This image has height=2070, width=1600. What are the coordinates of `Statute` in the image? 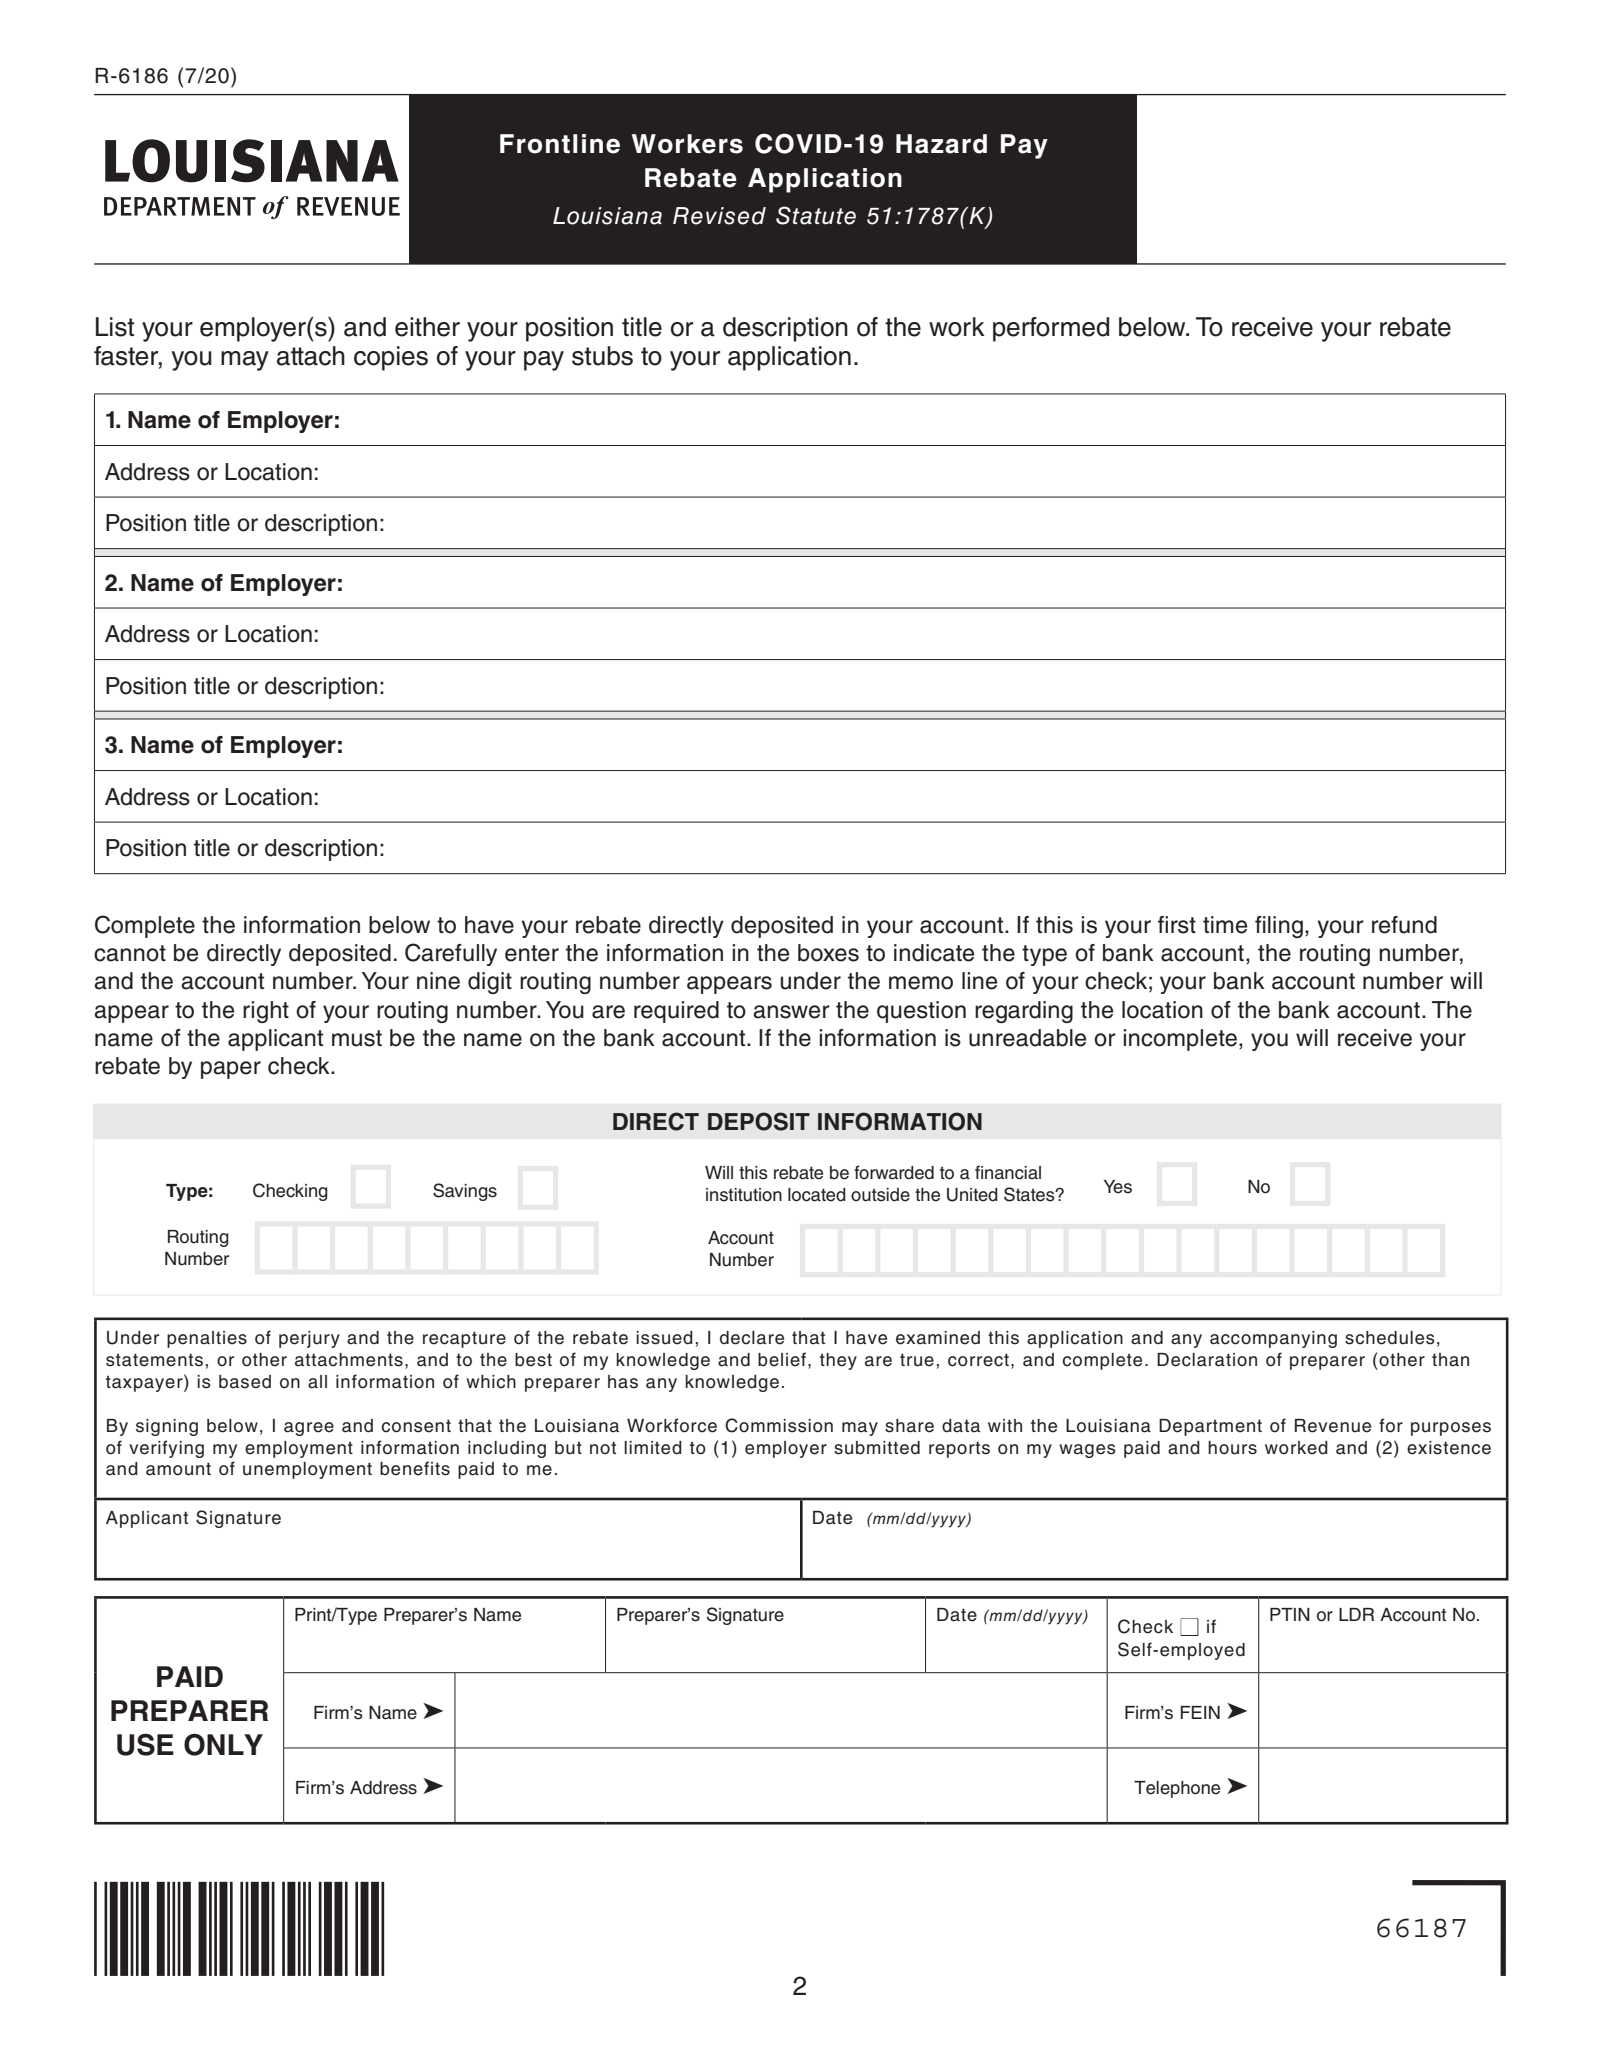 It's located at (816, 215).
